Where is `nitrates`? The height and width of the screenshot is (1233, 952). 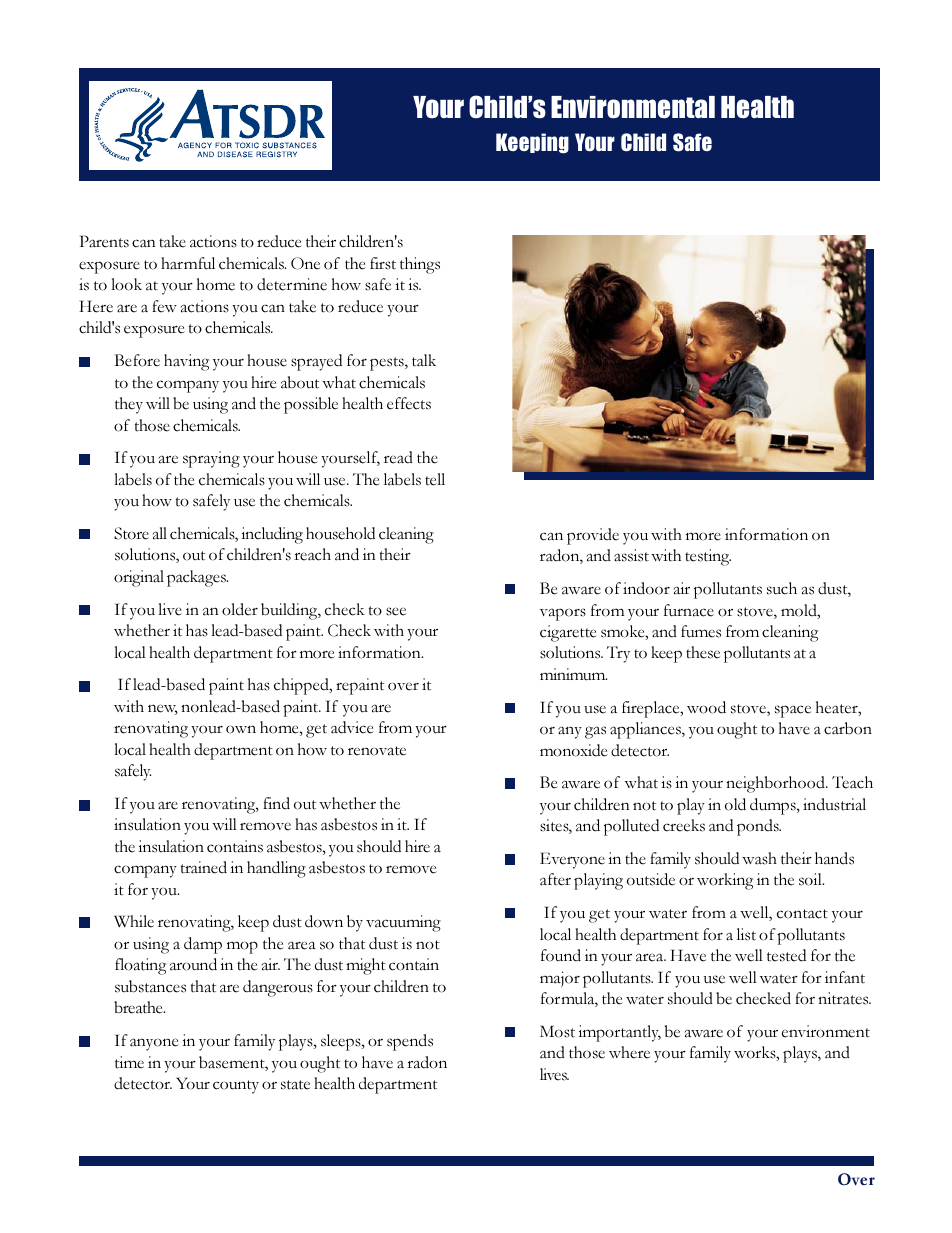
nitrates is located at coordinates (844, 998).
